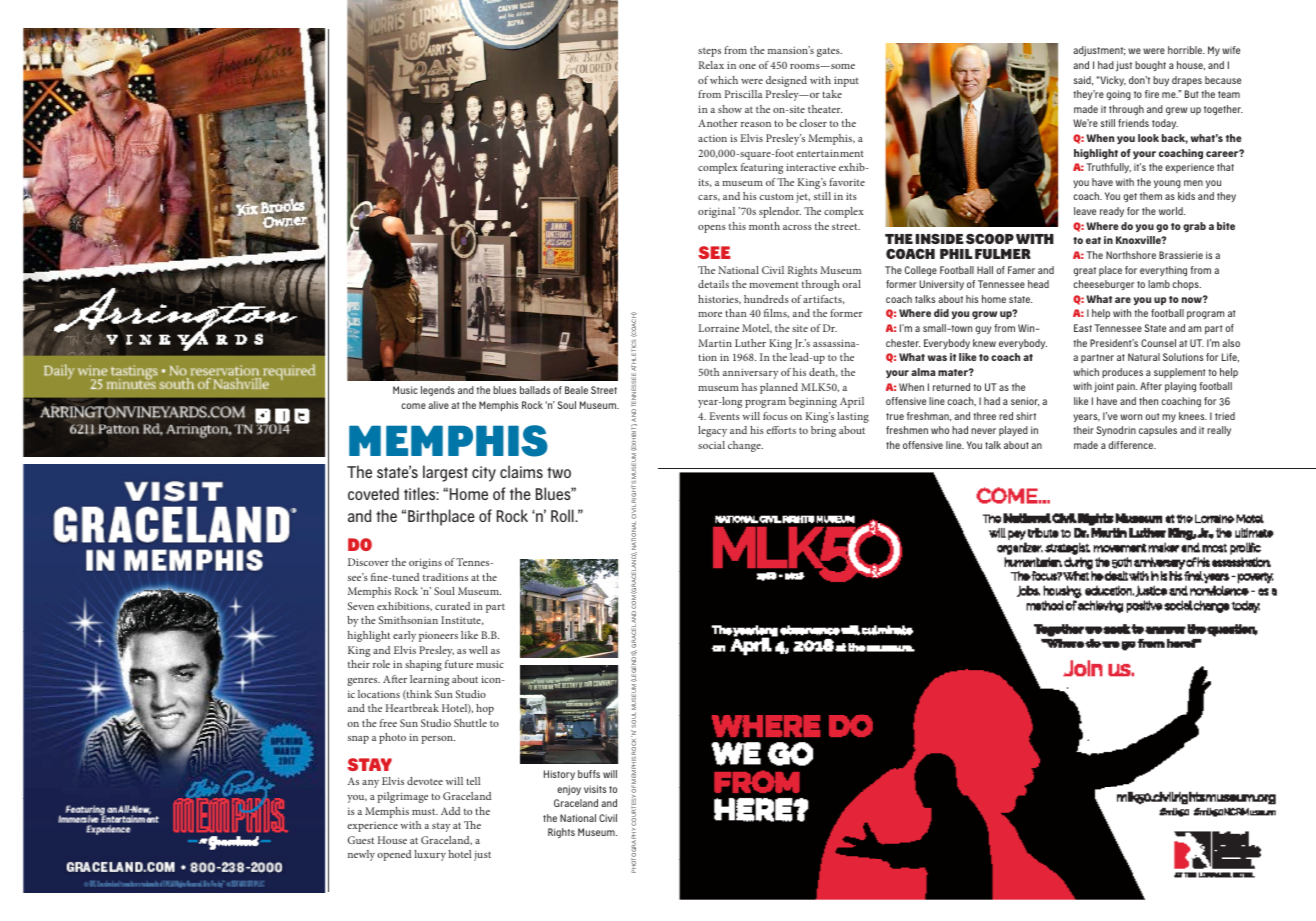 The image size is (1316, 921). Describe the element at coordinates (1131, 255) in the screenshot. I see `Northshore` at that location.
